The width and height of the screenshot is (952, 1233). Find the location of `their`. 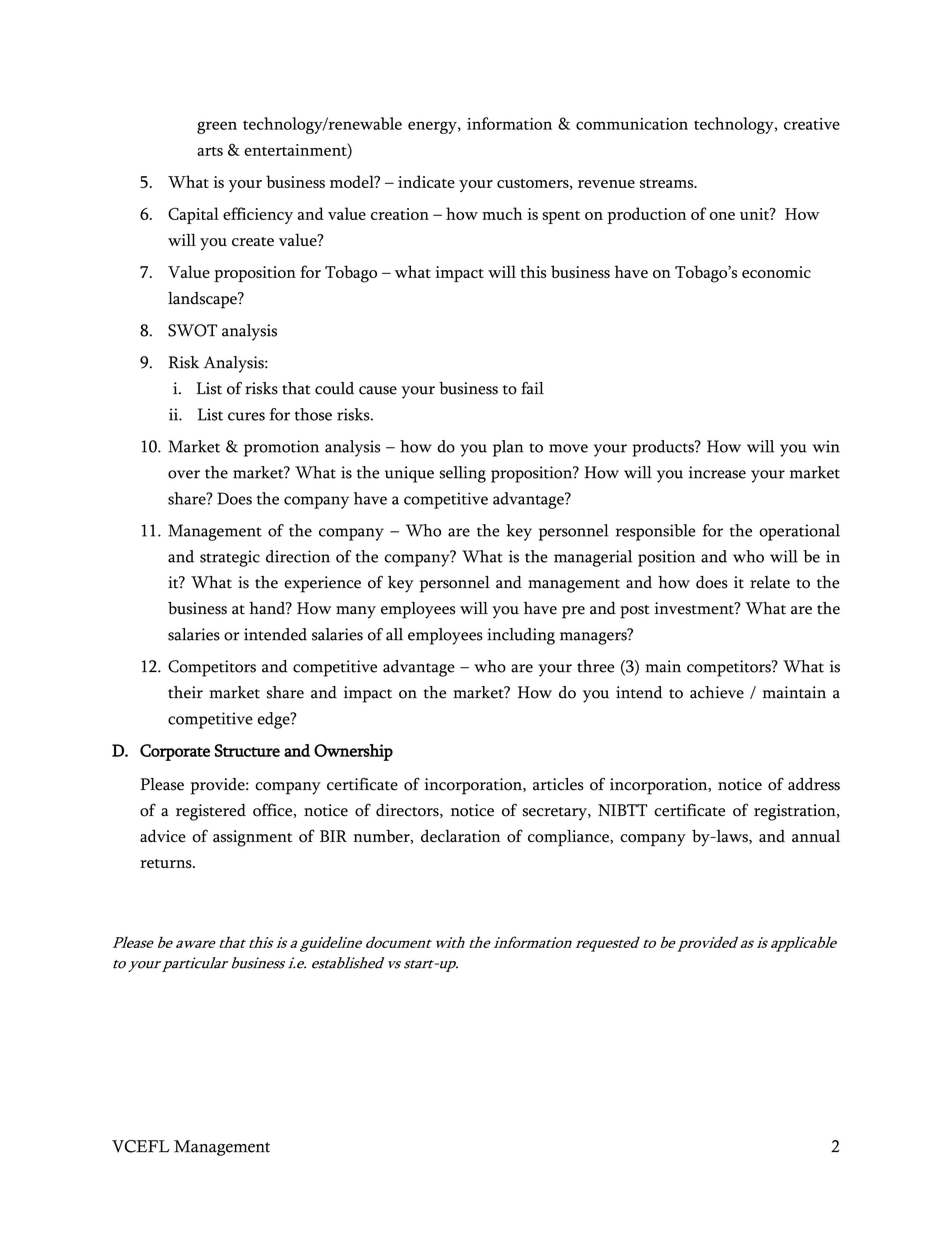

their is located at coordinates (185, 692).
